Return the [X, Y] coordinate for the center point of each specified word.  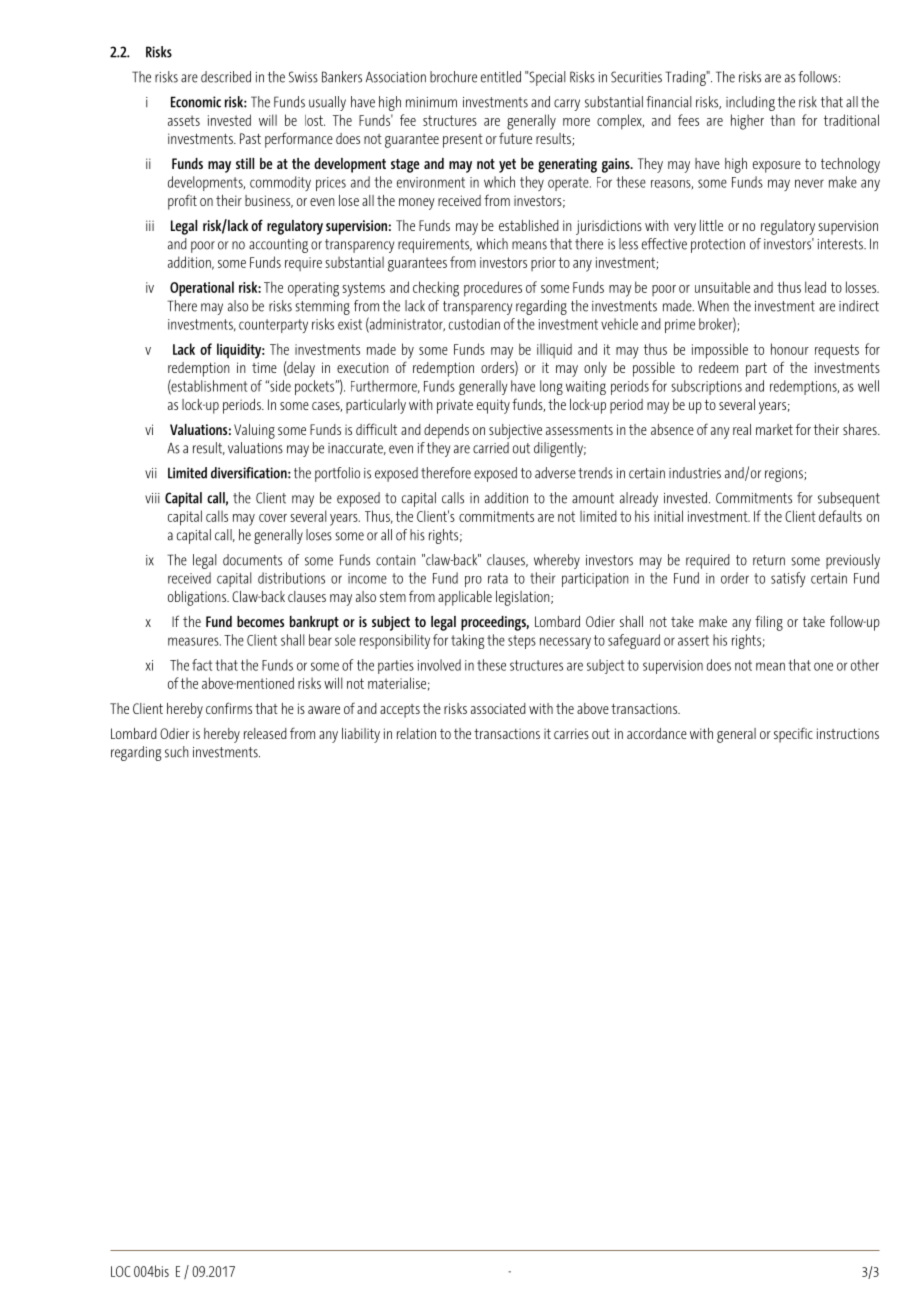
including [750, 103]
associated [498, 708]
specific [793, 735]
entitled [501, 77]
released [265, 733]
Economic [196, 102]
